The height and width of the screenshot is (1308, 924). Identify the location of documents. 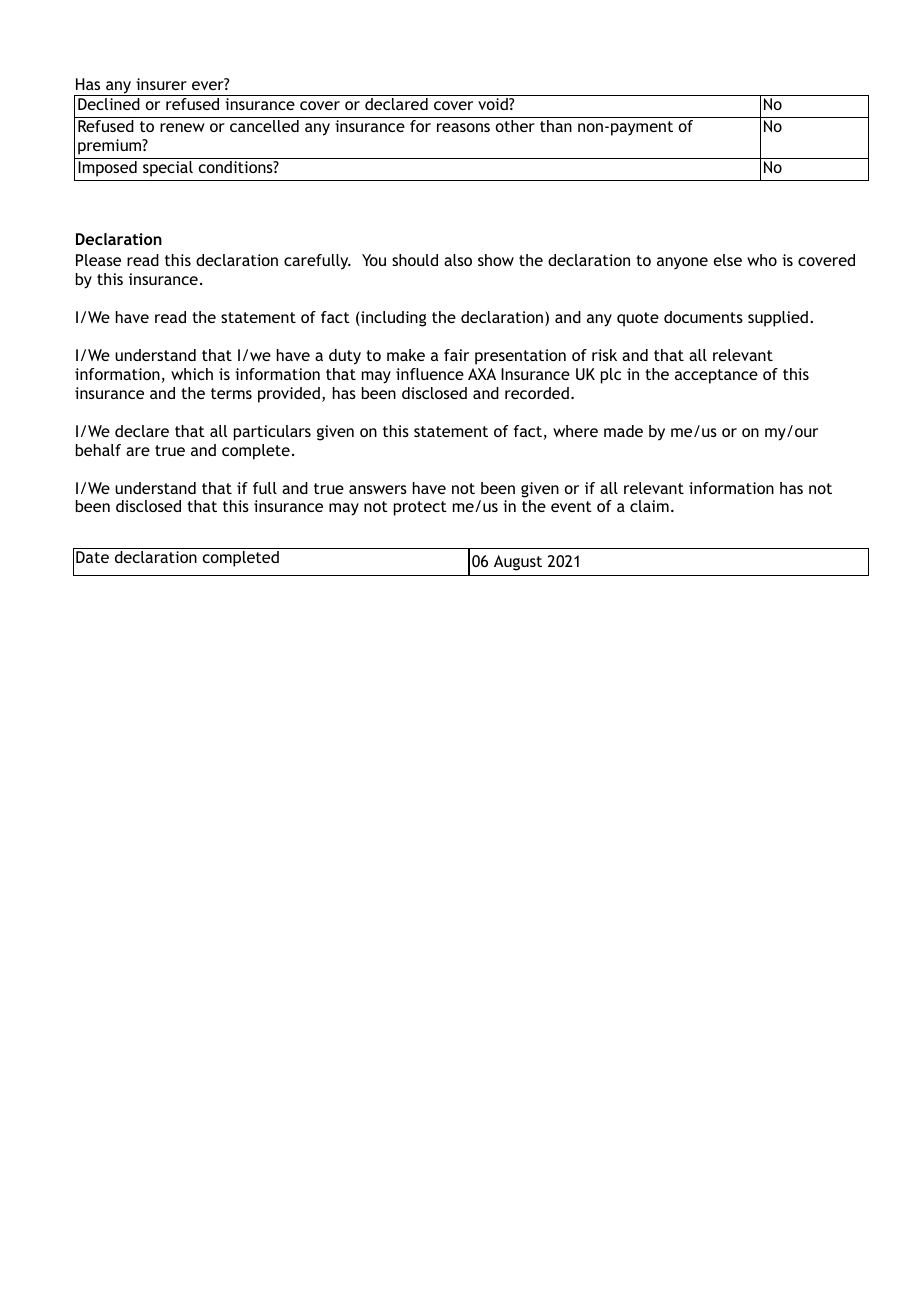
(703, 317).
